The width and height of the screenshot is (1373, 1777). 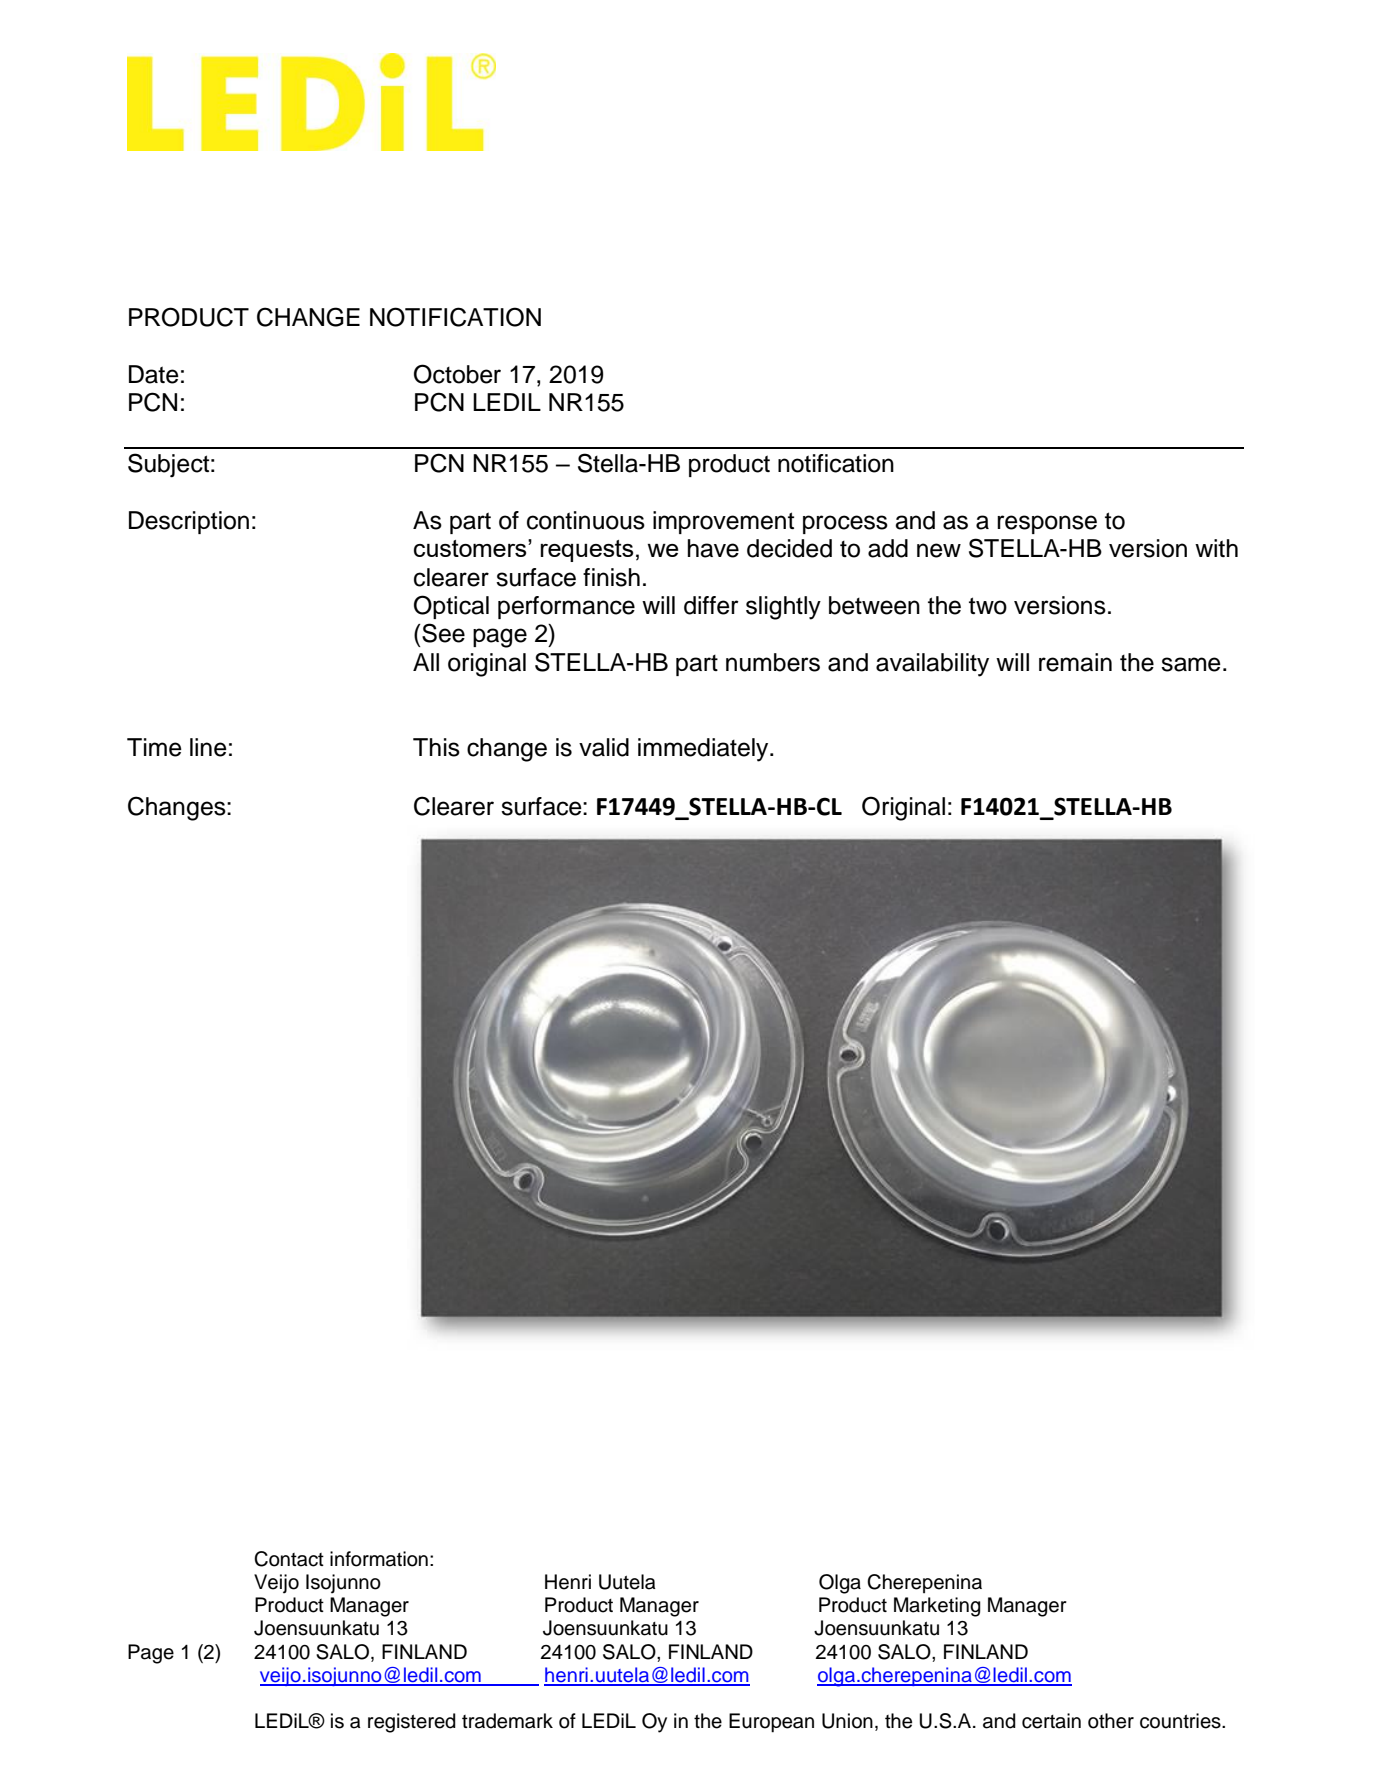 What do you see at coordinates (937, 1607) in the screenshot?
I see `Marketing` at bounding box center [937, 1607].
